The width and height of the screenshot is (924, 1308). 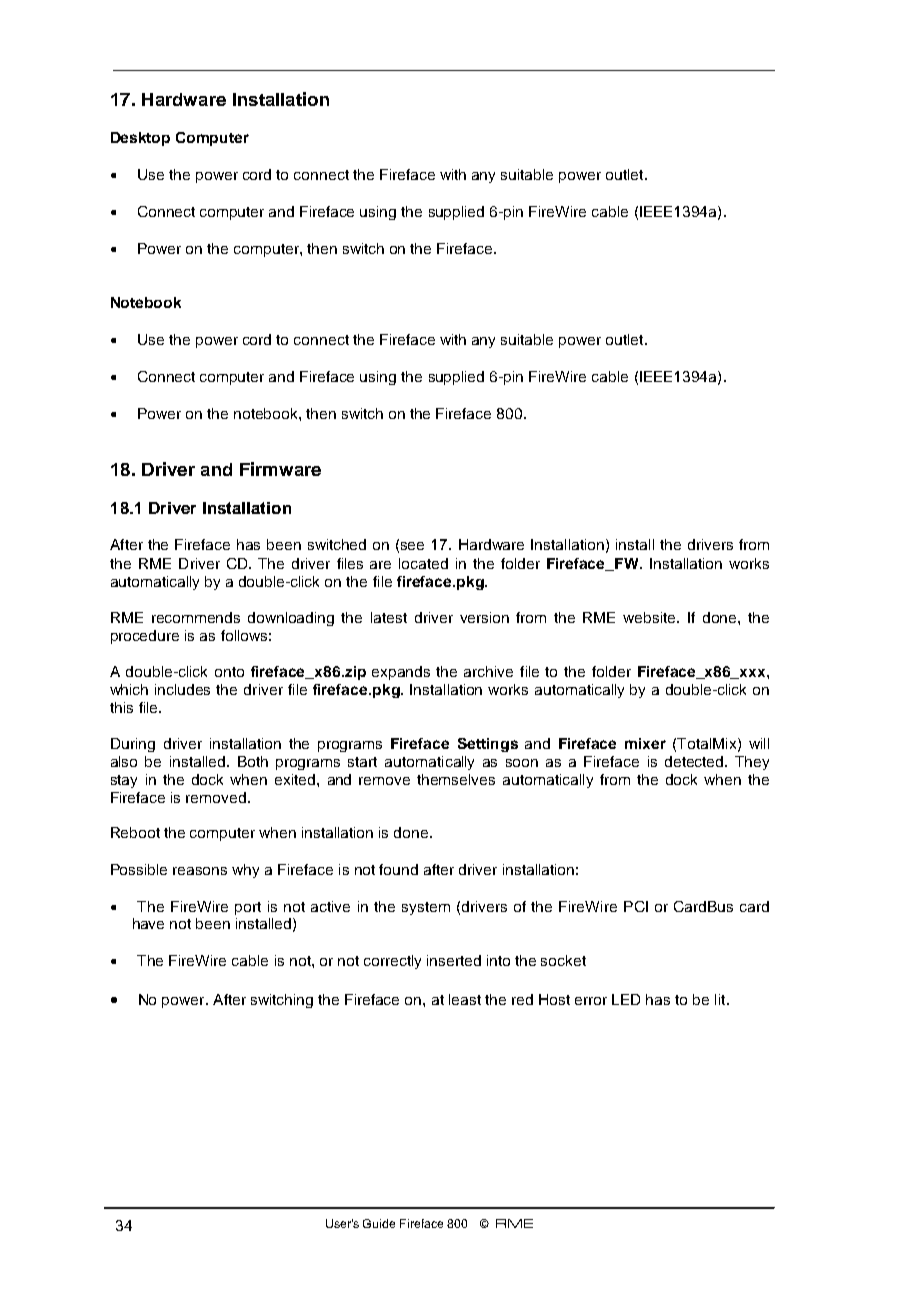 I want to click on Guide, so click(x=379, y=1223).
